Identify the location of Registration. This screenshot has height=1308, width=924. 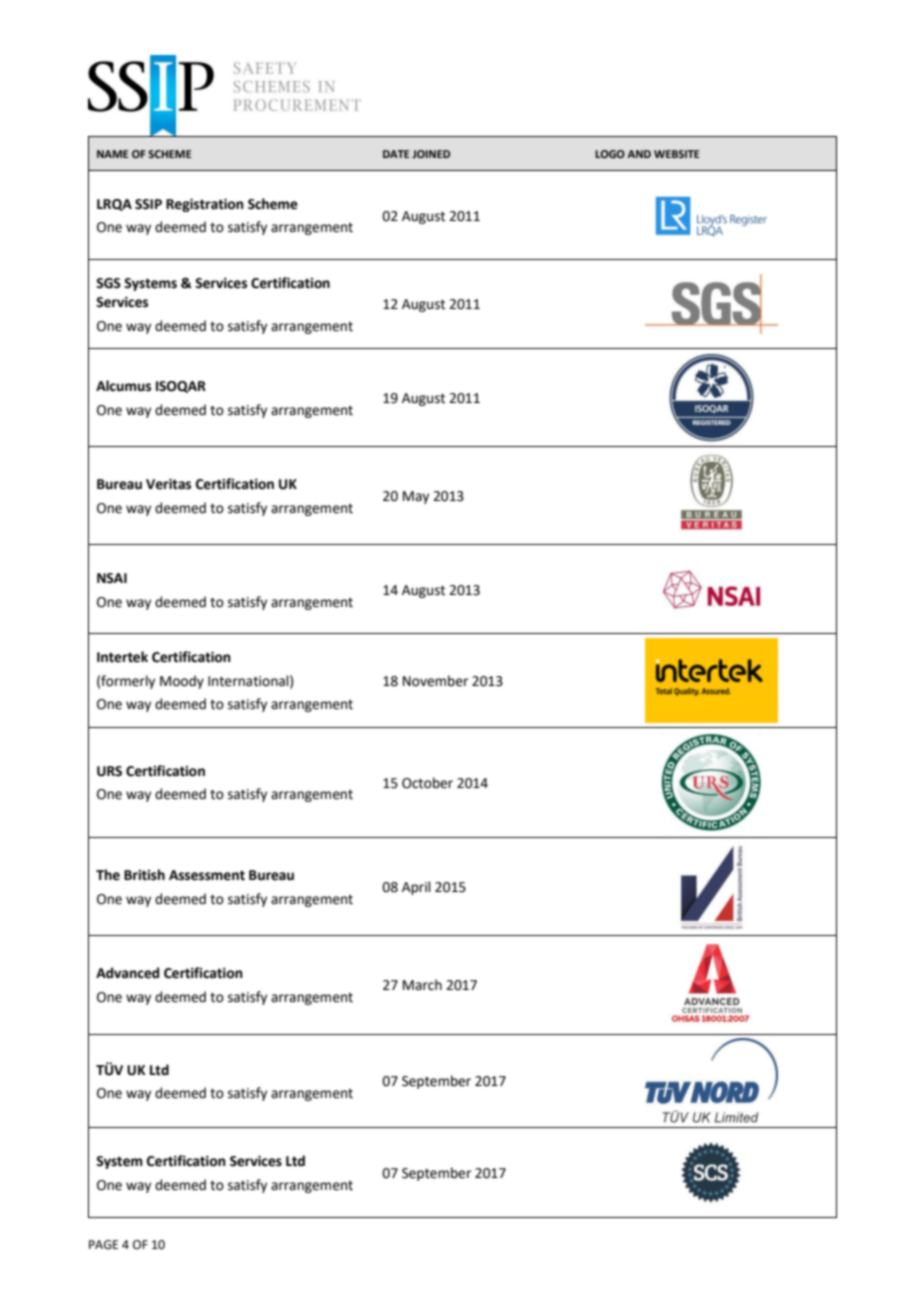
(205, 205).
